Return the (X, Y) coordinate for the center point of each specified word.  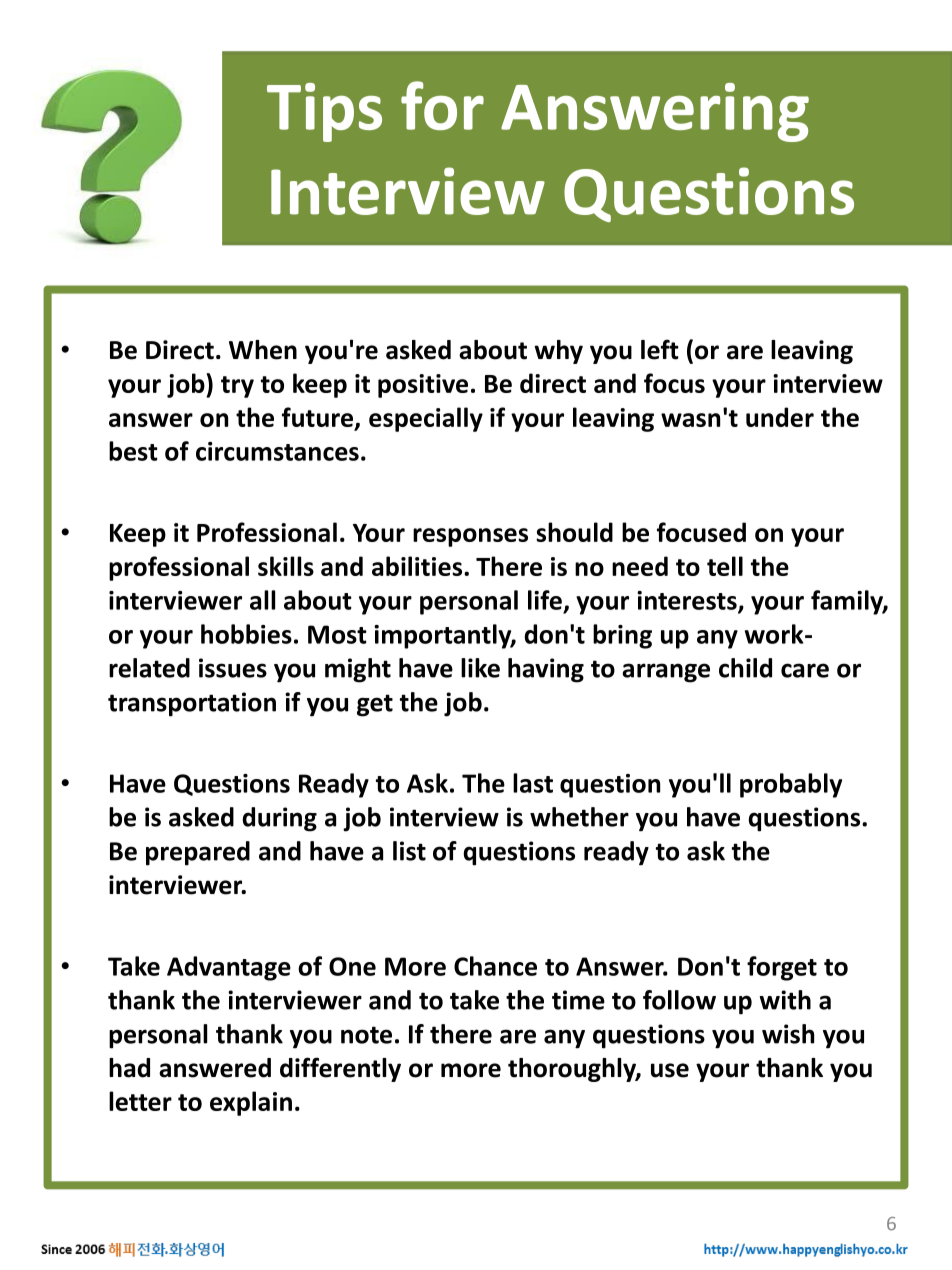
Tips (324, 112)
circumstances (277, 451)
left (660, 349)
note (366, 1035)
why (558, 352)
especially (426, 419)
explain (251, 1103)
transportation (192, 704)
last (533, 783)
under (780, 417)
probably (791, 785)
